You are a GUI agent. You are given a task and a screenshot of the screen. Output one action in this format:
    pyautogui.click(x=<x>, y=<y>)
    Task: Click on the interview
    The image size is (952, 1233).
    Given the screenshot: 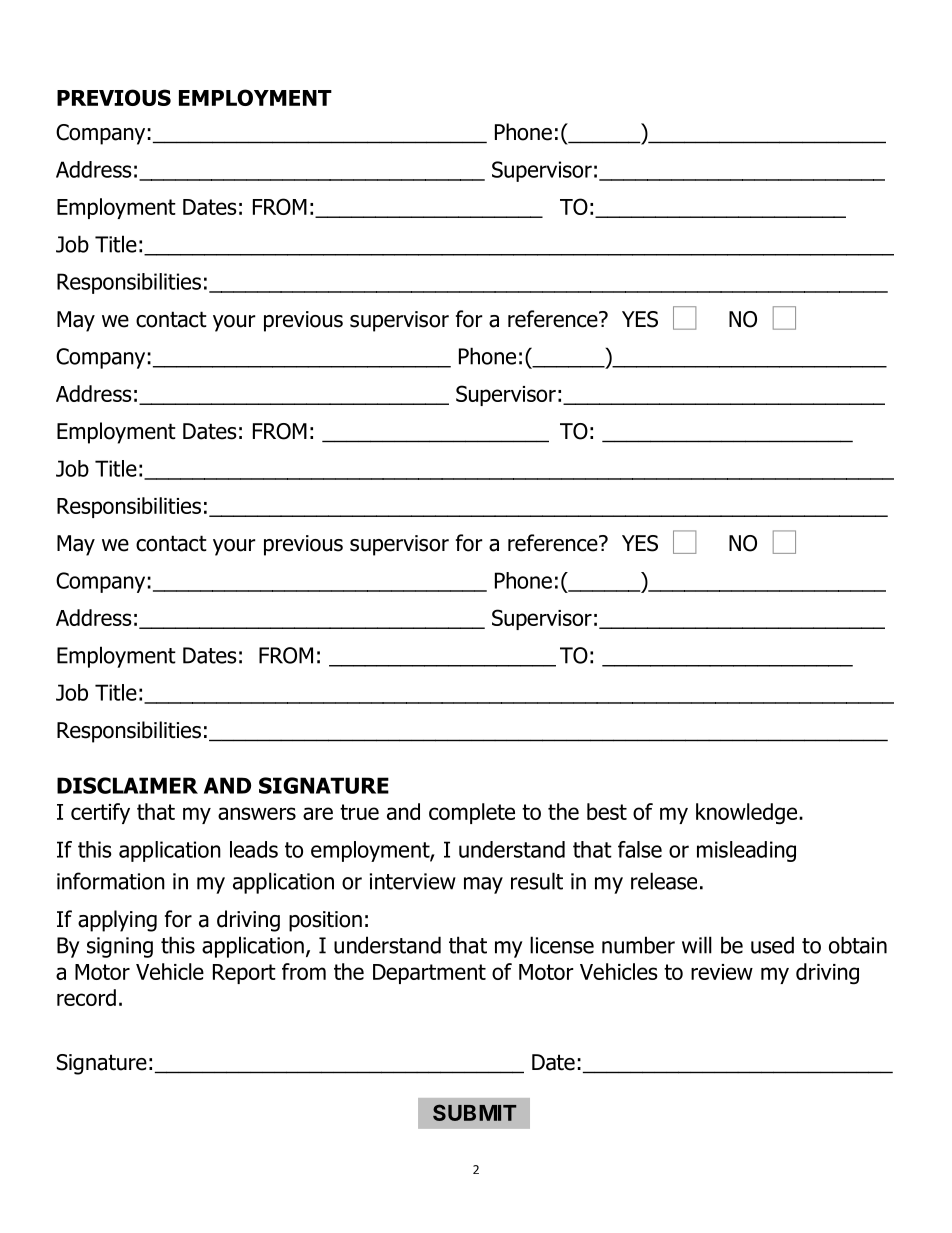 What is the action you would take?
    pyautogui.click(x=413, y=881)
